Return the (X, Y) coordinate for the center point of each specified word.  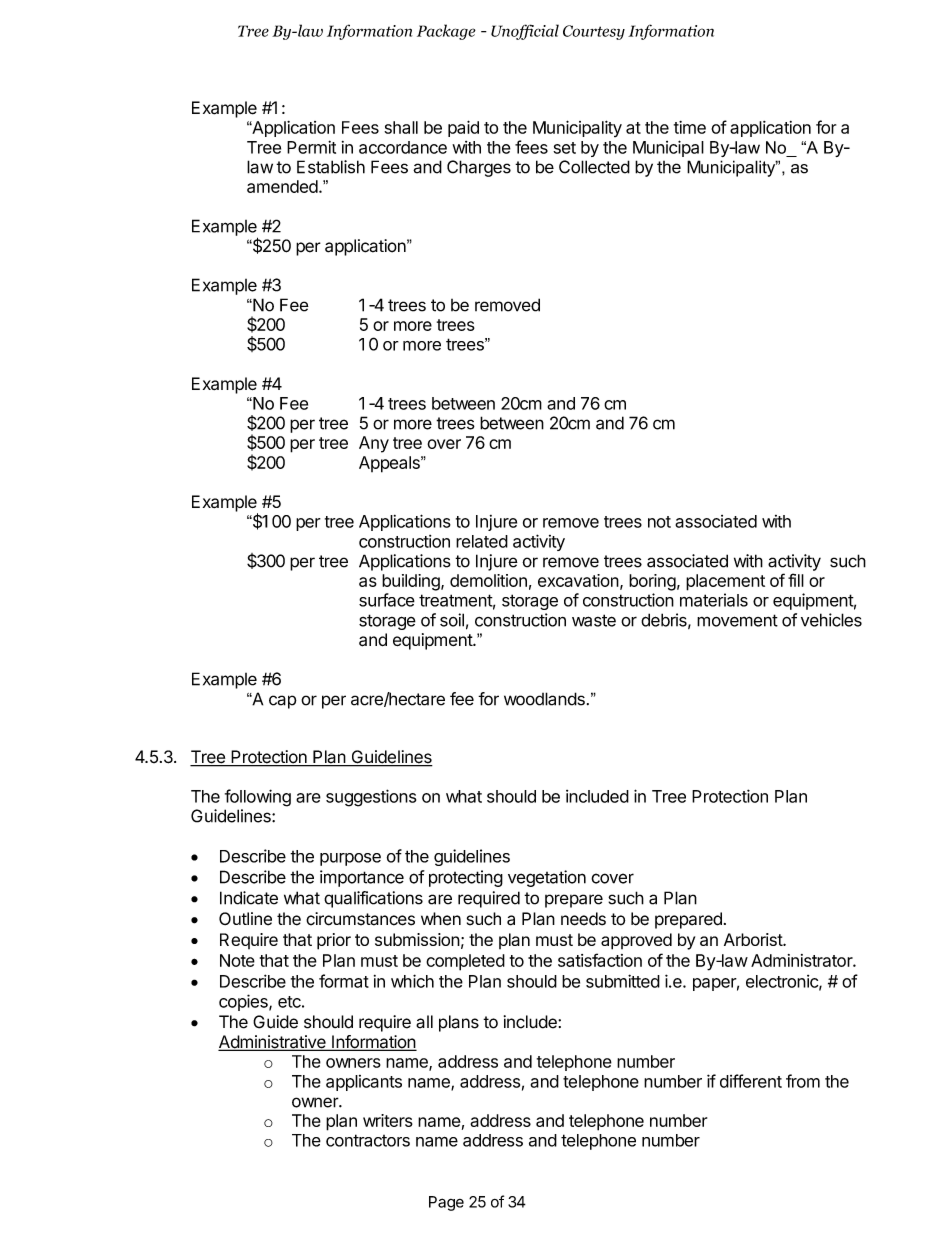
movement (737, 620)
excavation (578, 580)
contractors (368, 1140)
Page (446, 1203)
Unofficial (525, 32)
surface (387, 600)
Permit (311, 147)
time (690, 127)
